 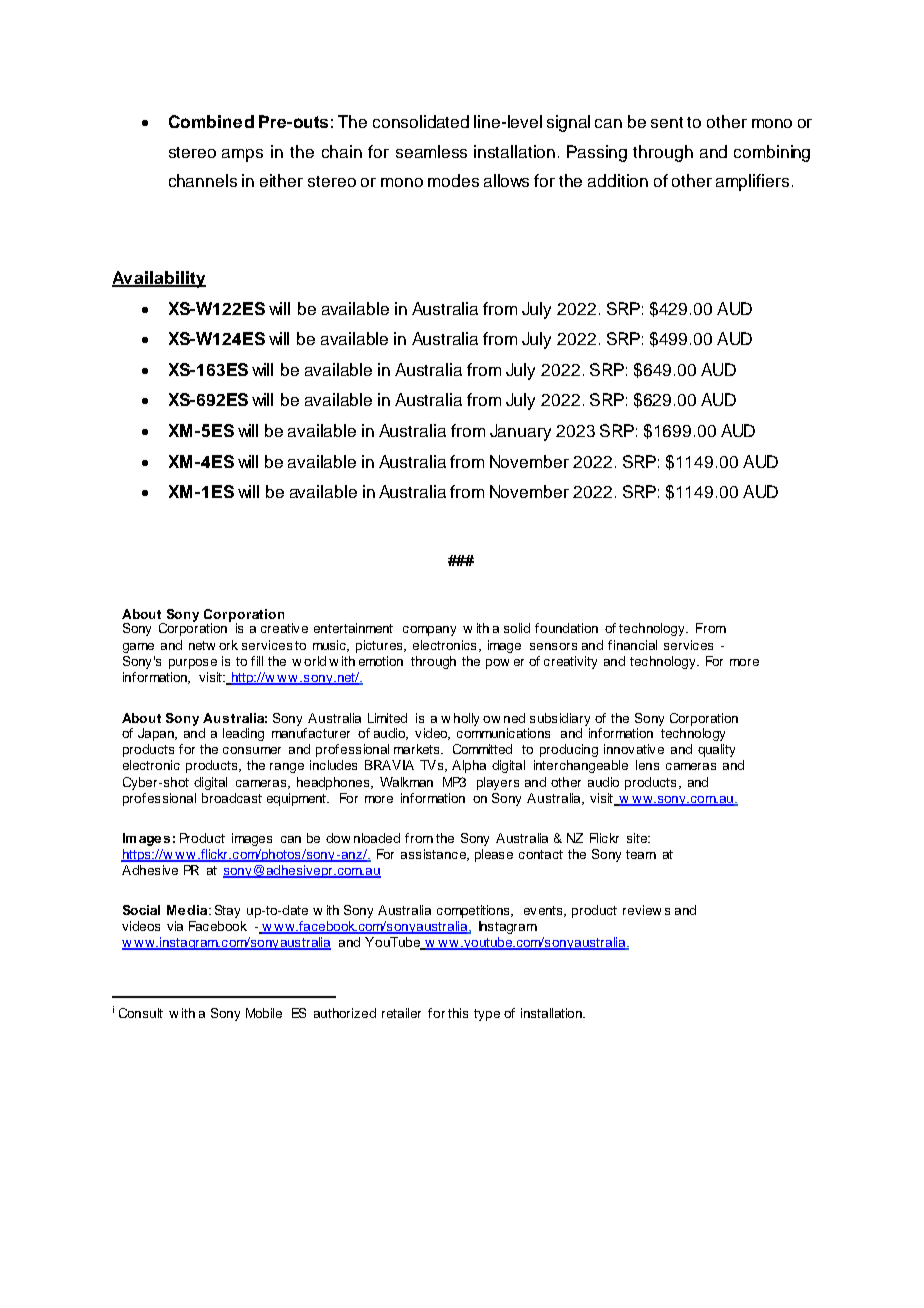 I want to click on seamless, so click(x=431, y=151).
